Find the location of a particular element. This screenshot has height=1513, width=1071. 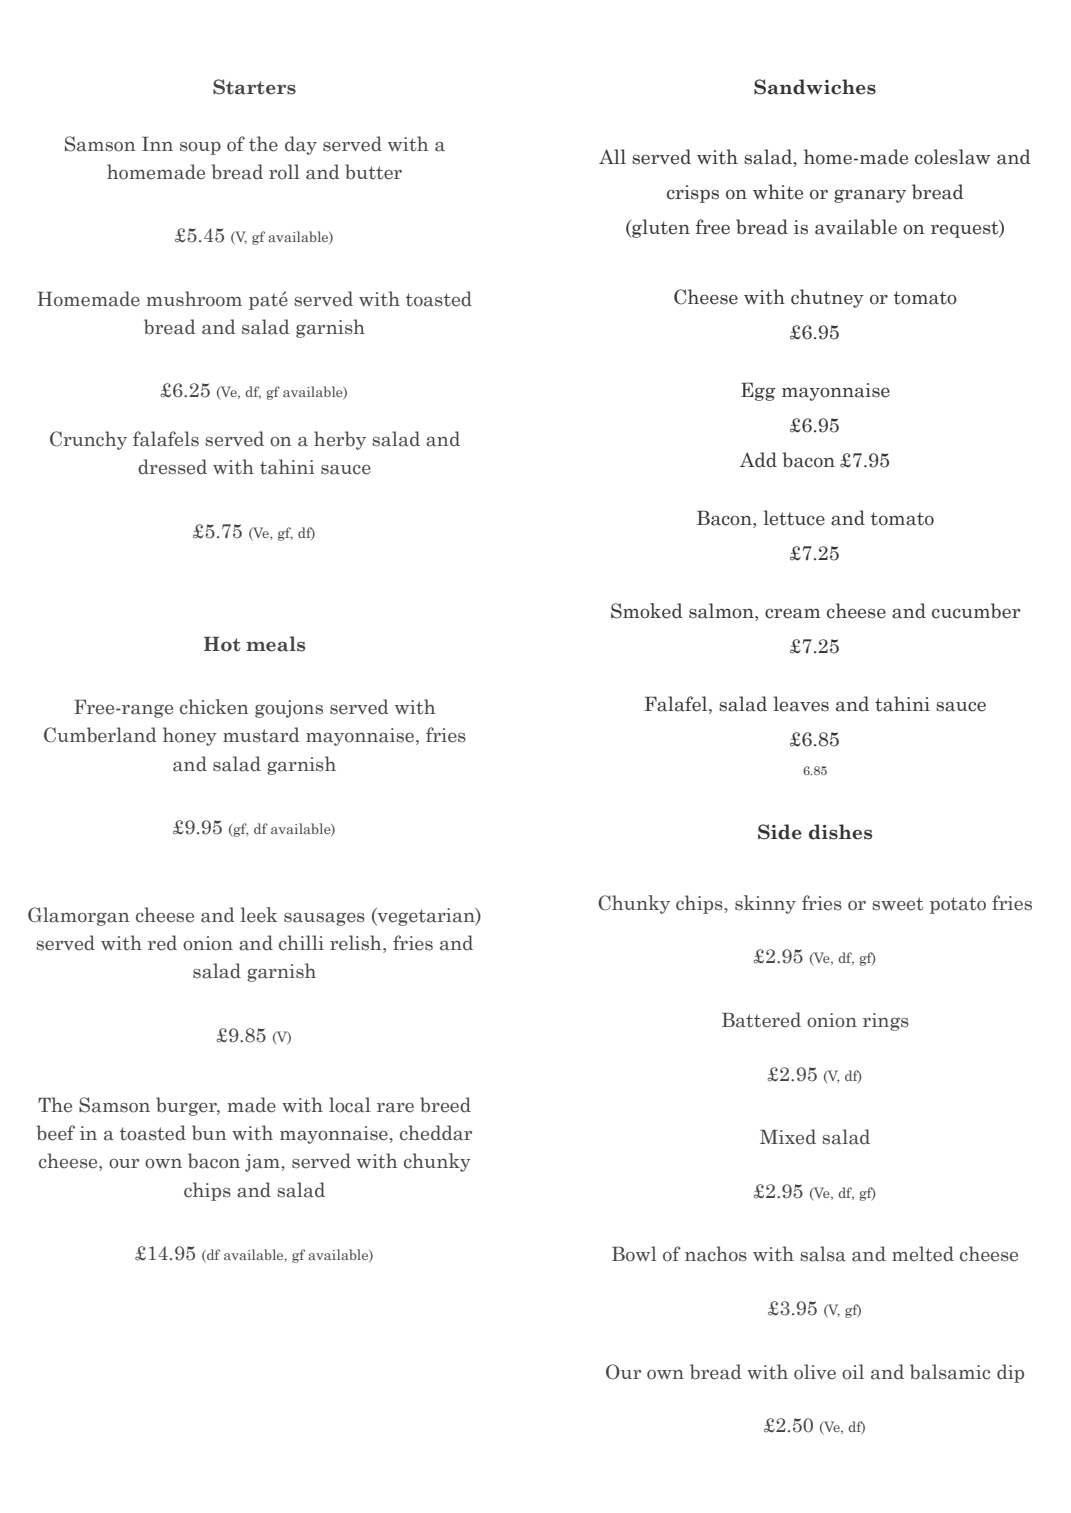

Bowl is located at coordinates (634, 1254).
